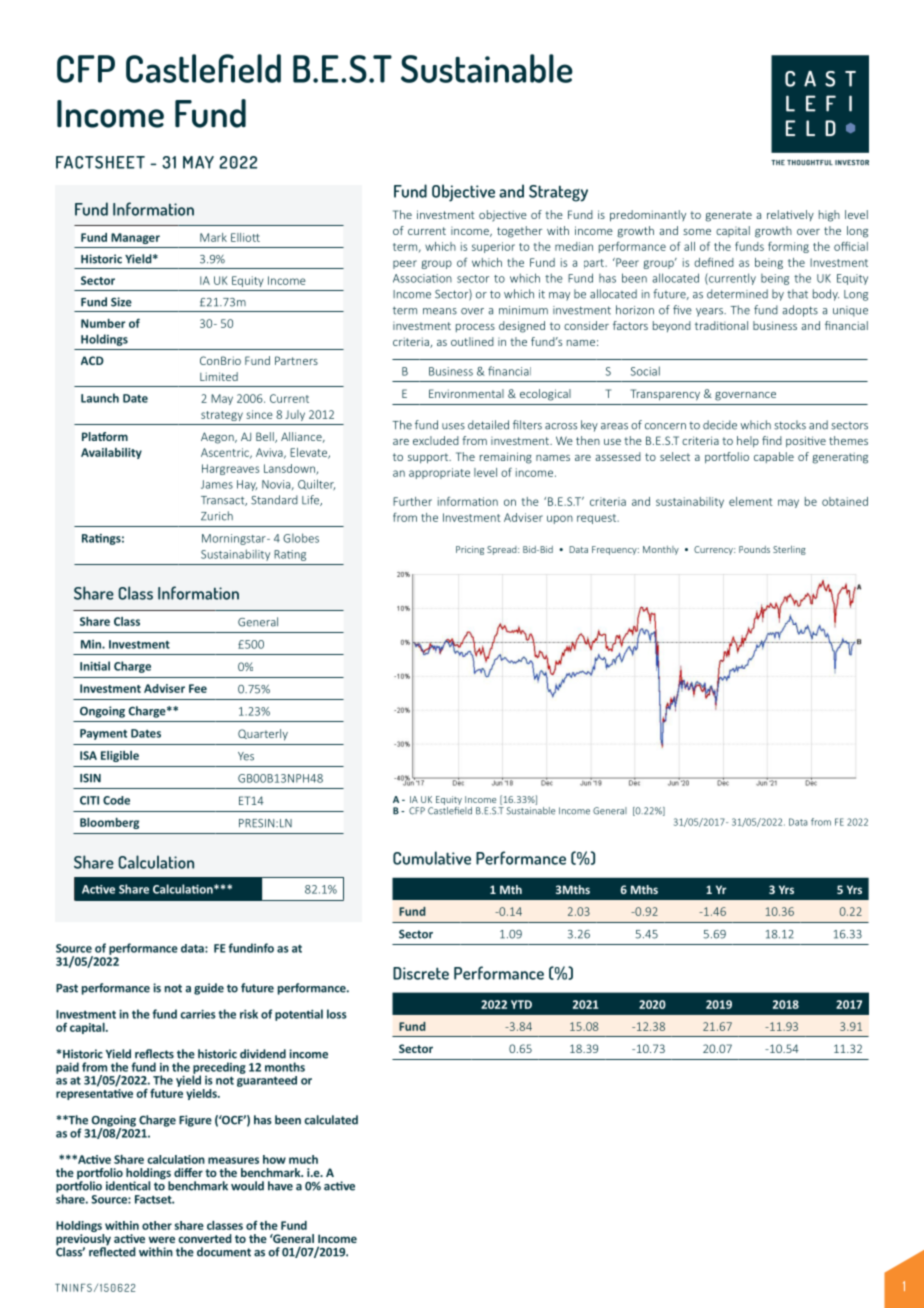 The image size is (924, 1308). I want to click on Initial, so click(95, 666).
